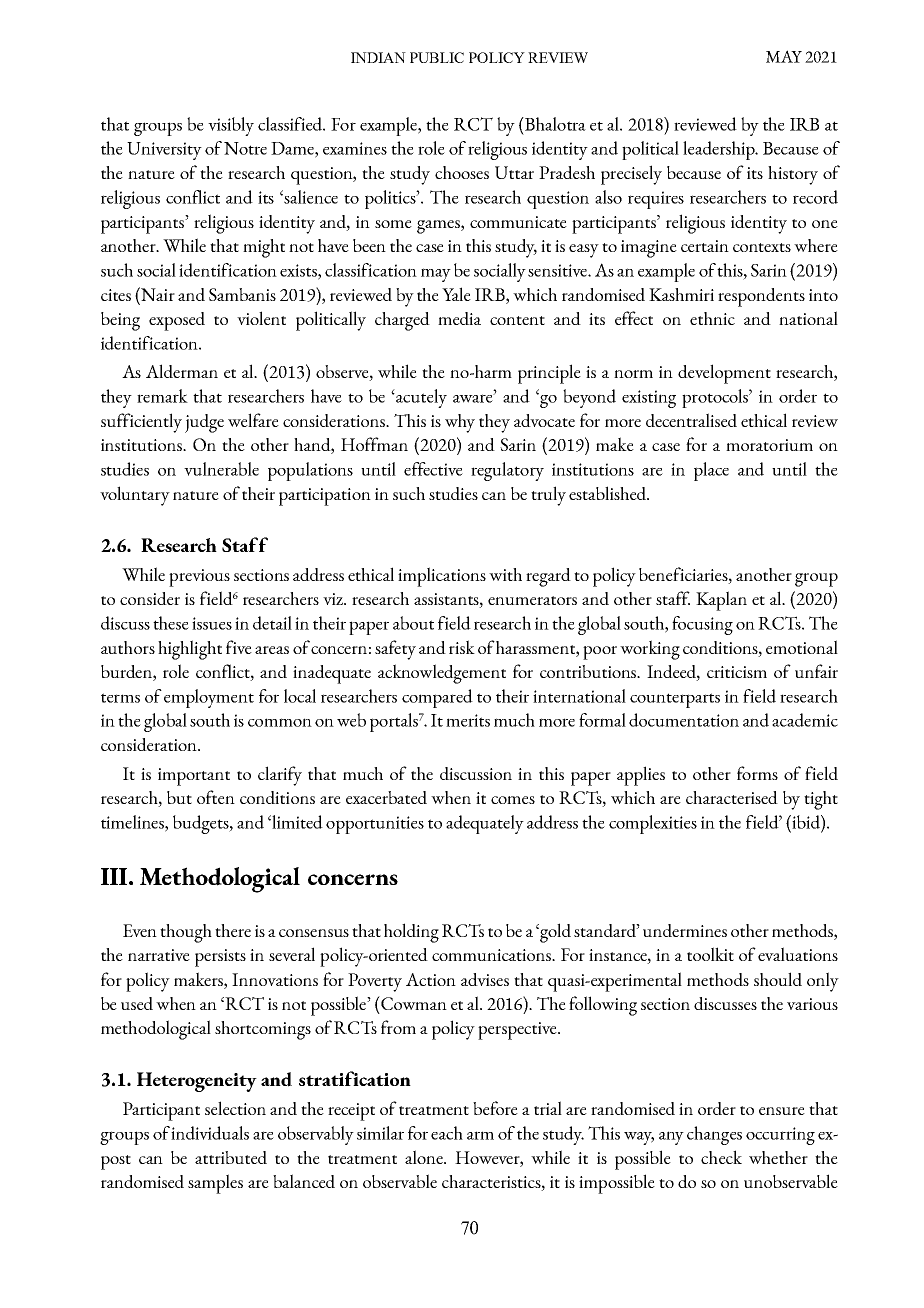 The width and height of the screenshot is (924, 1308). Describe the element at coordinates (720, 150) in the screenshot. I see `leadership` at that location.
